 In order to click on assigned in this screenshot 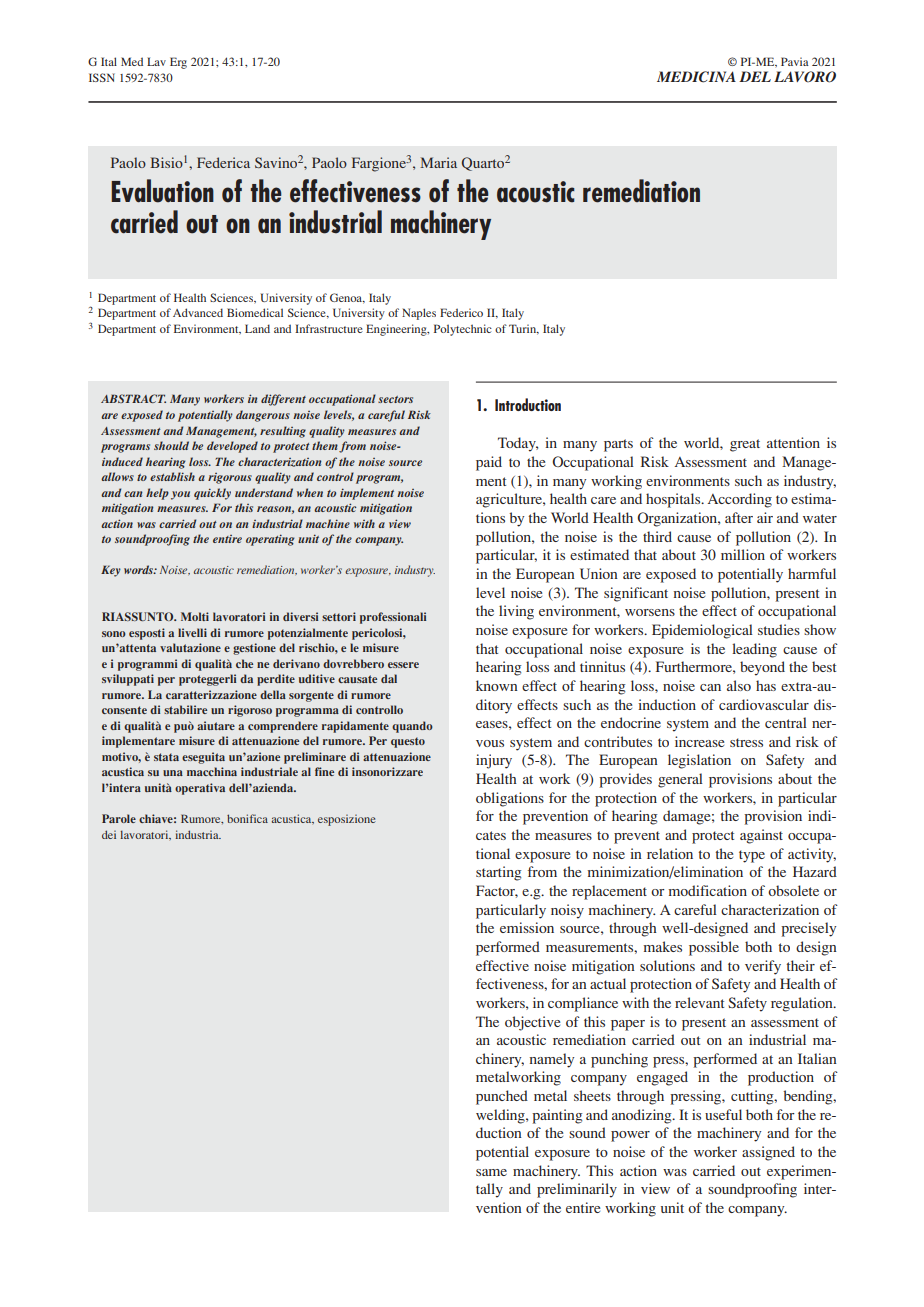, I will do `click(768, 1153)`.
